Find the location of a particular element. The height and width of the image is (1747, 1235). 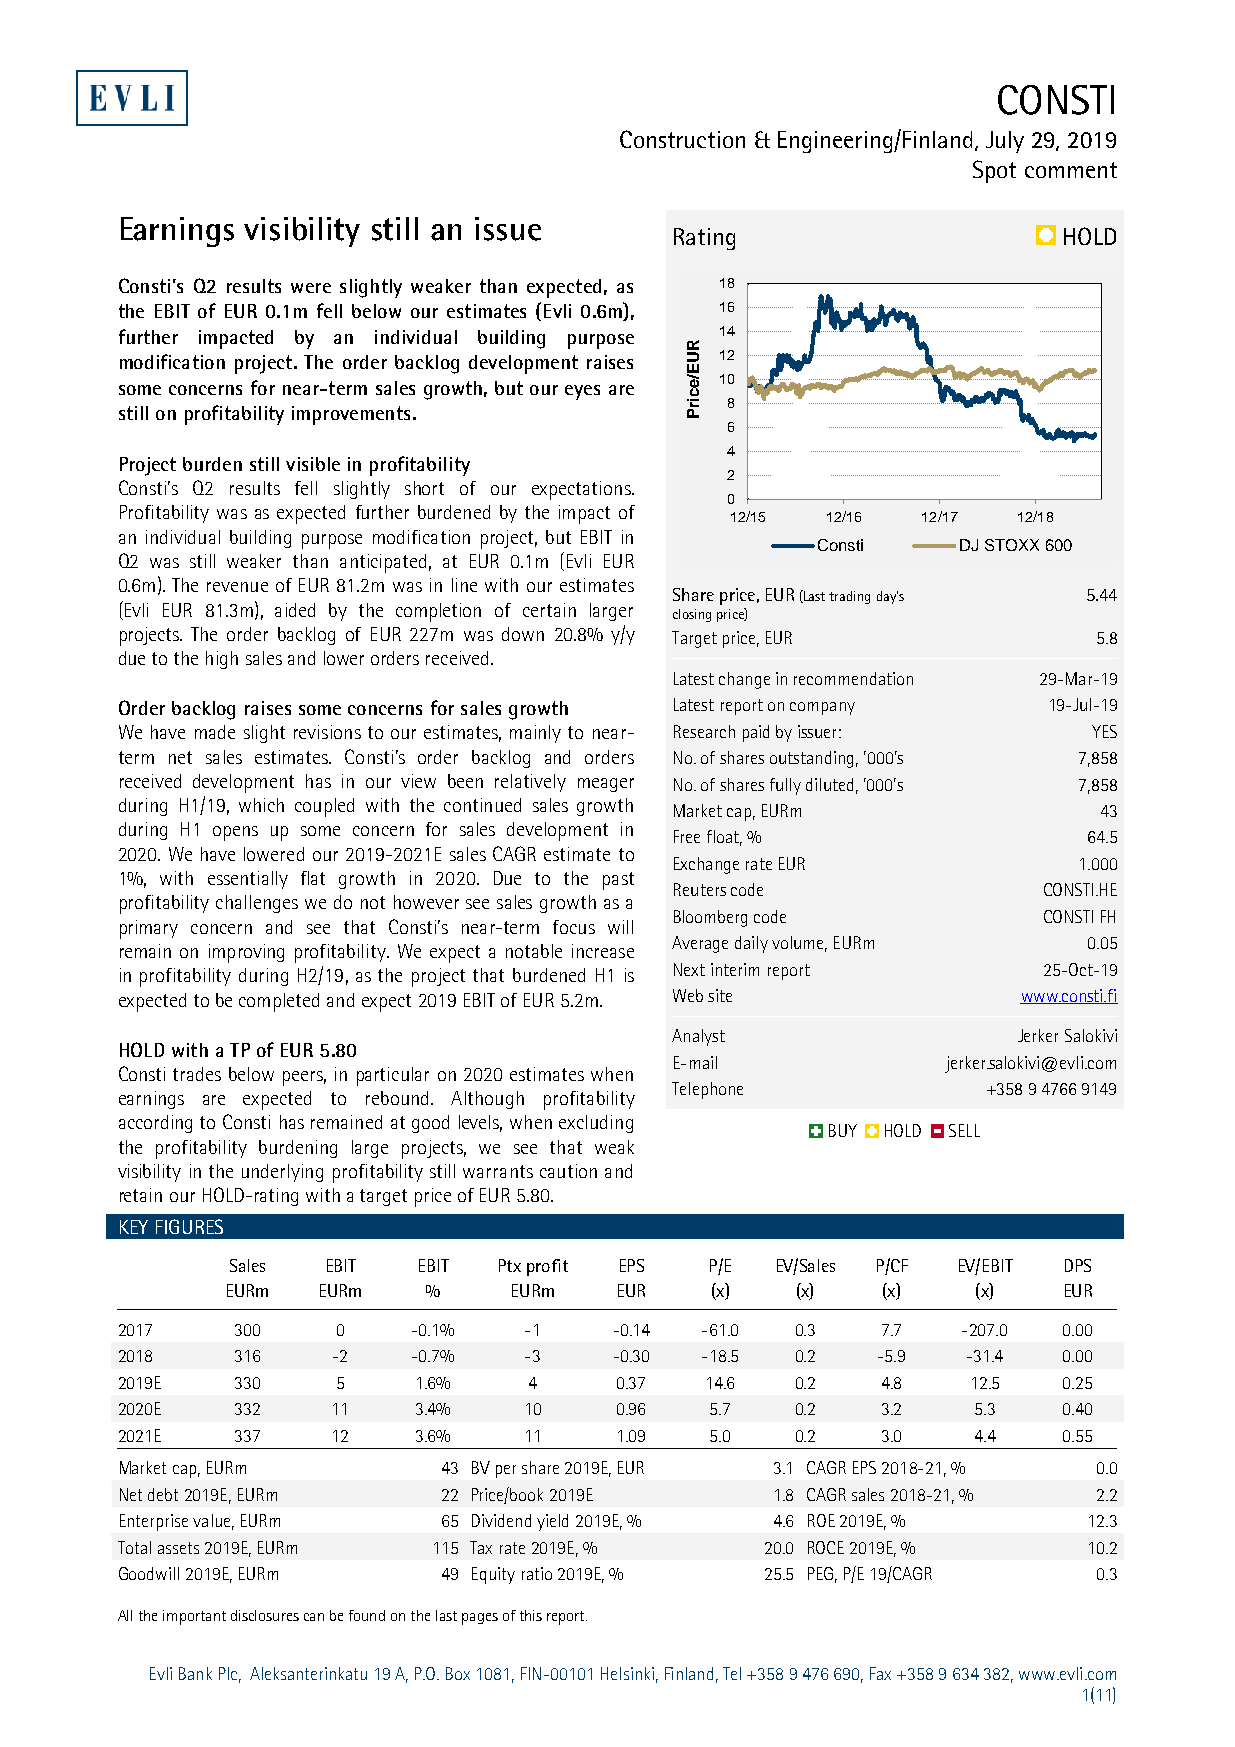

Construction is located at coordinates (682, 139).
